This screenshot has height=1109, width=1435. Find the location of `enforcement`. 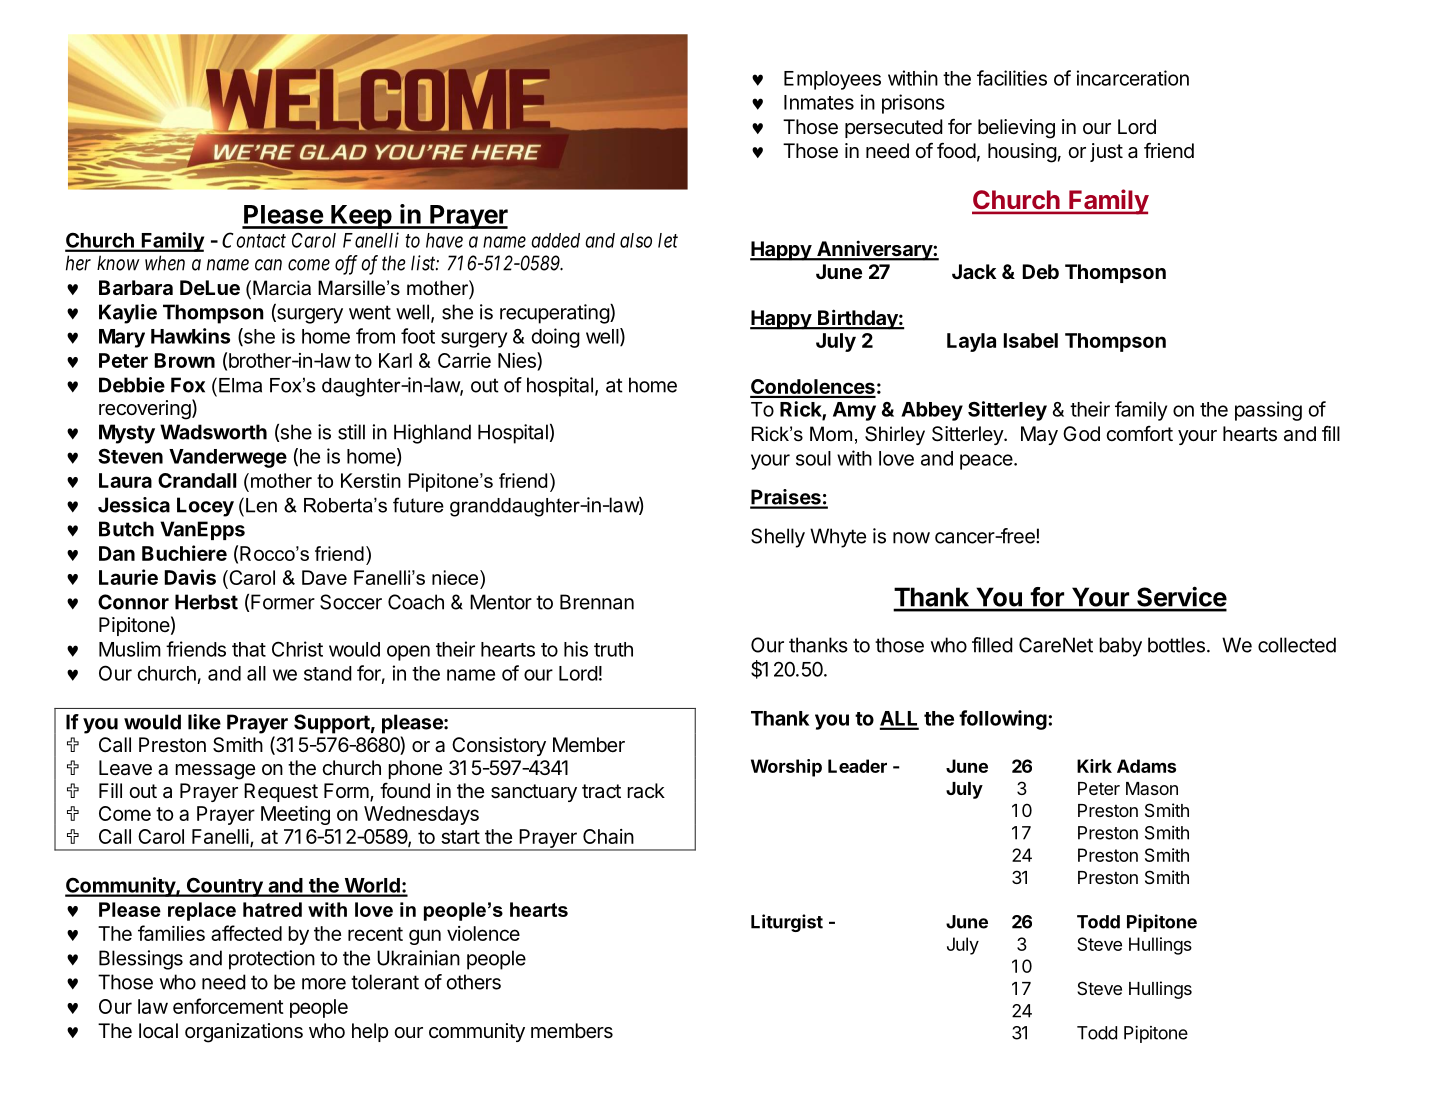

enforcement is located at coordinates (228, 1006).
